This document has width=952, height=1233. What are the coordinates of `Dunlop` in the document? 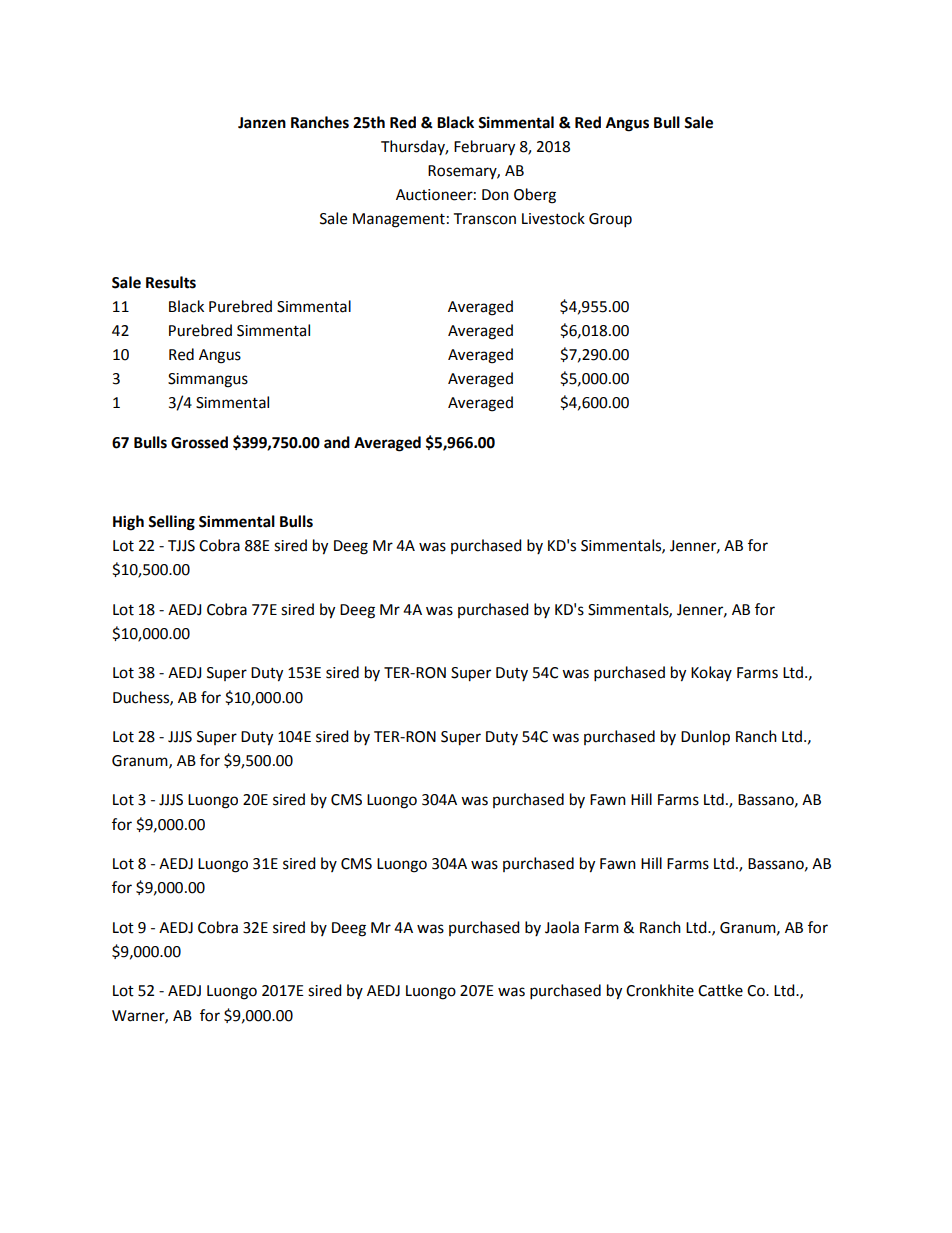 It's located at (705, 738).
